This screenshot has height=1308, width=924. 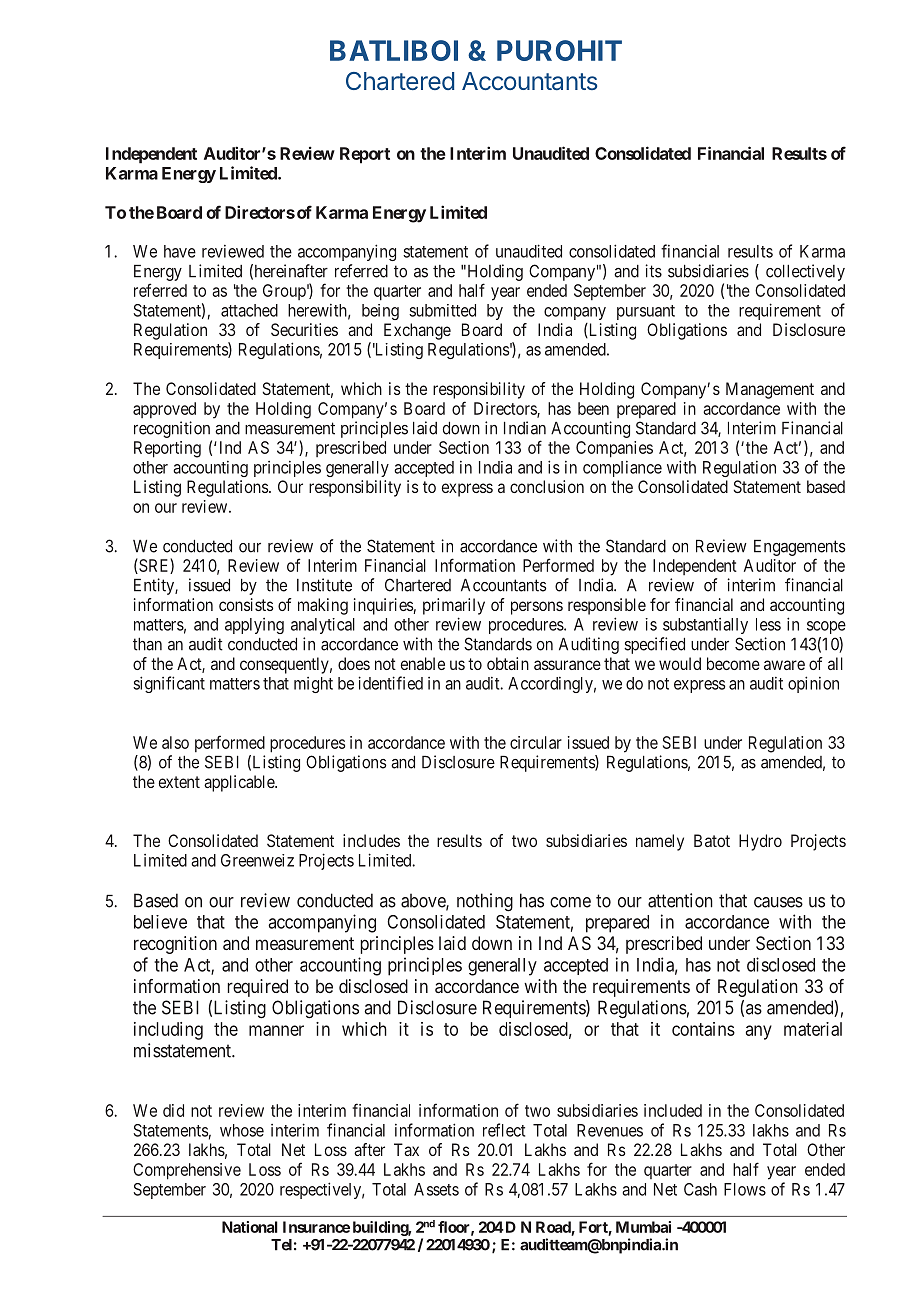 What do you see at coordinates (508, 663) in the screenshot?
I see `obtain` at bounding box center [508, 663].
